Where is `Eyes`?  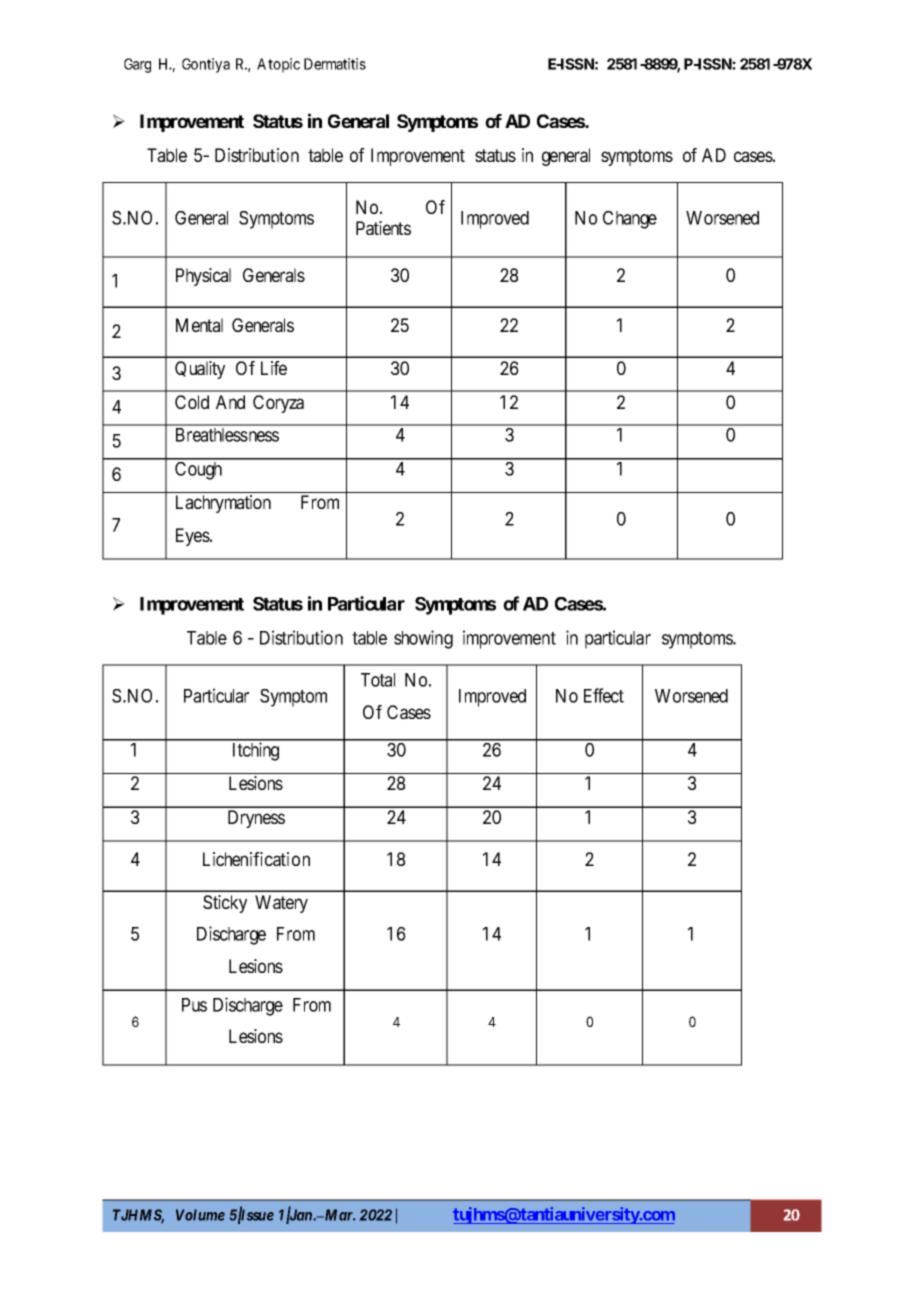 Eyes is located at coordinates (193, 537).
